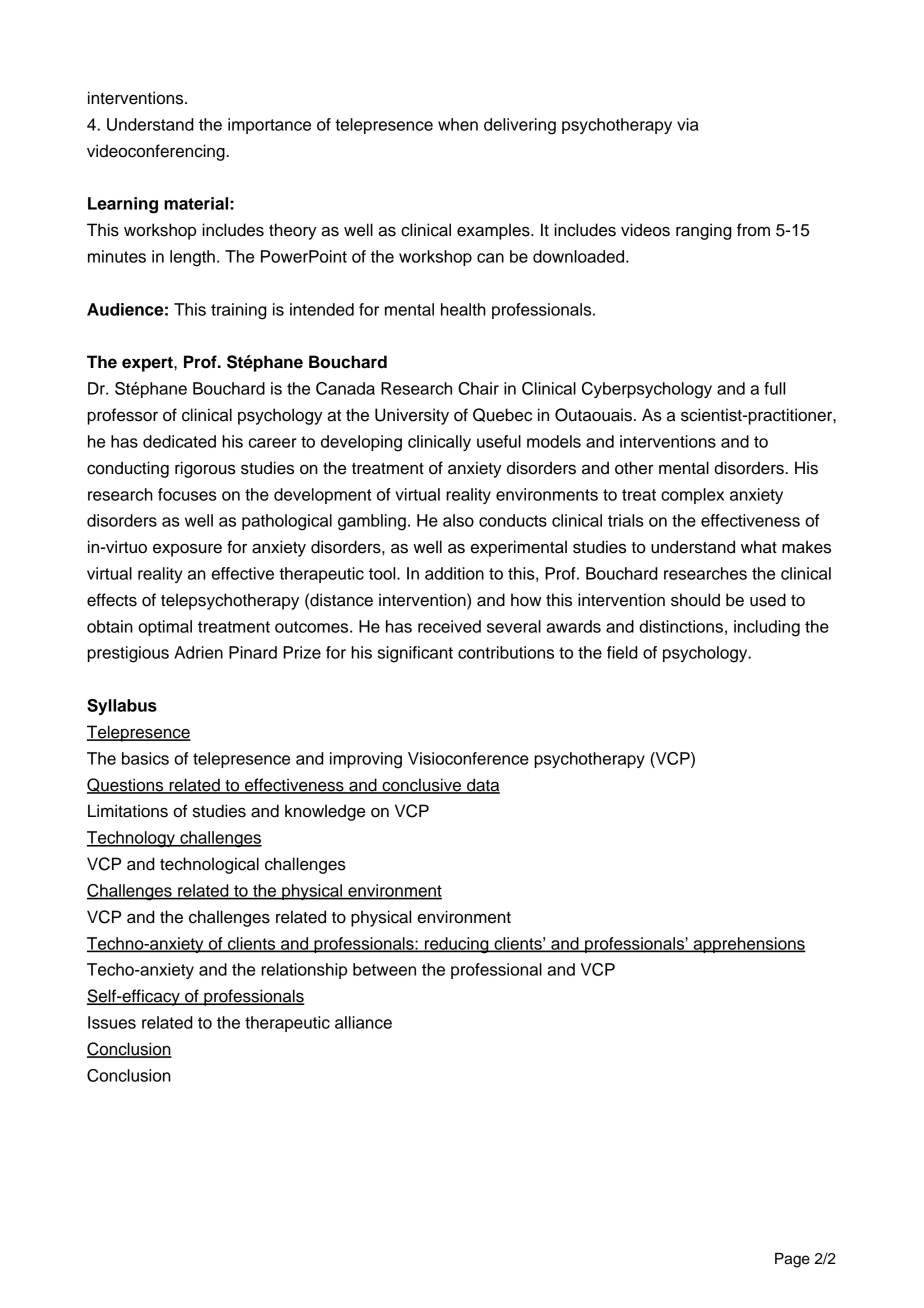  Describe the element at coordinates (415, 654) in the page. I see `significant` at that location.
